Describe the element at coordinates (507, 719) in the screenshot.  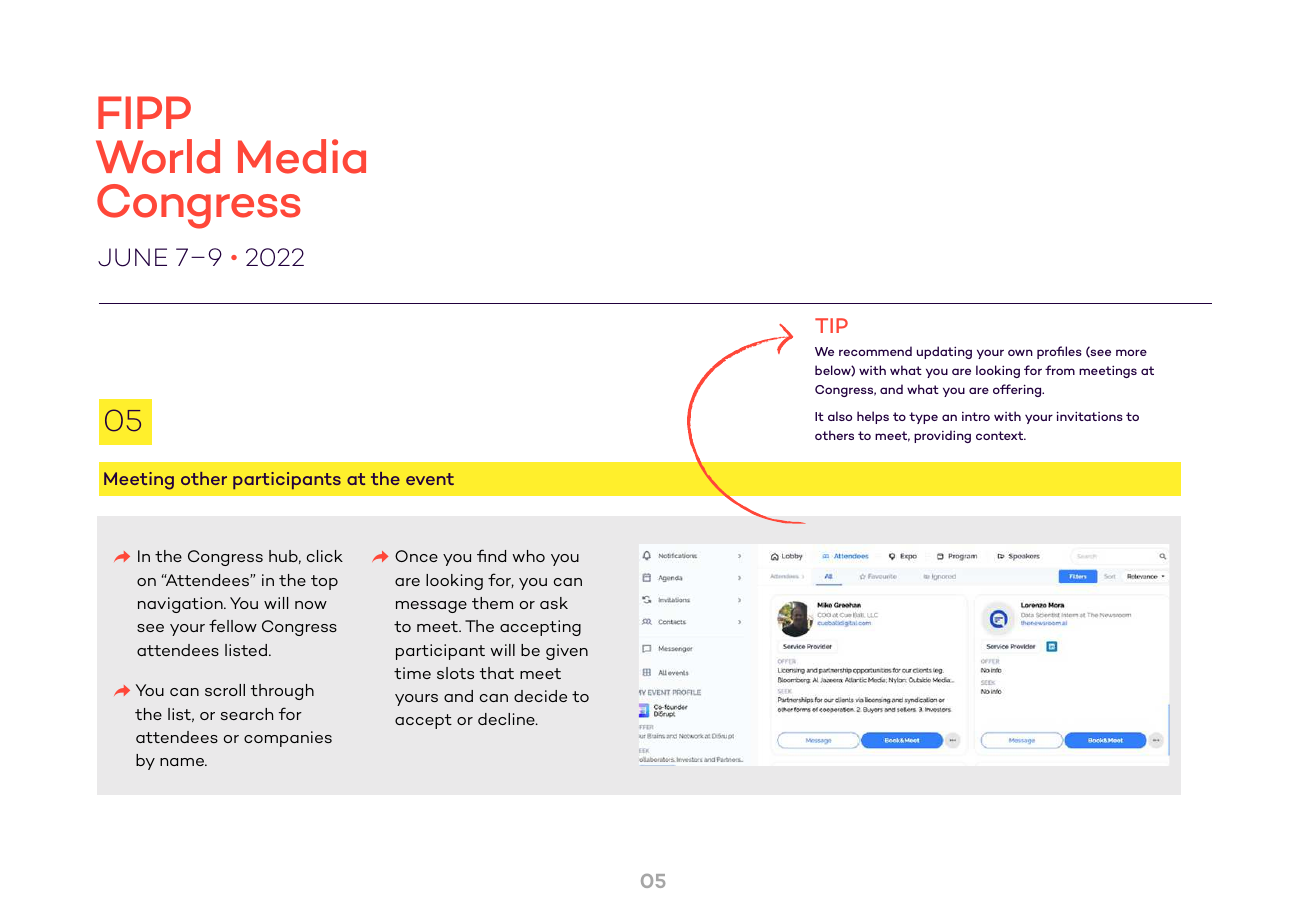
I see `decline` at that location.
